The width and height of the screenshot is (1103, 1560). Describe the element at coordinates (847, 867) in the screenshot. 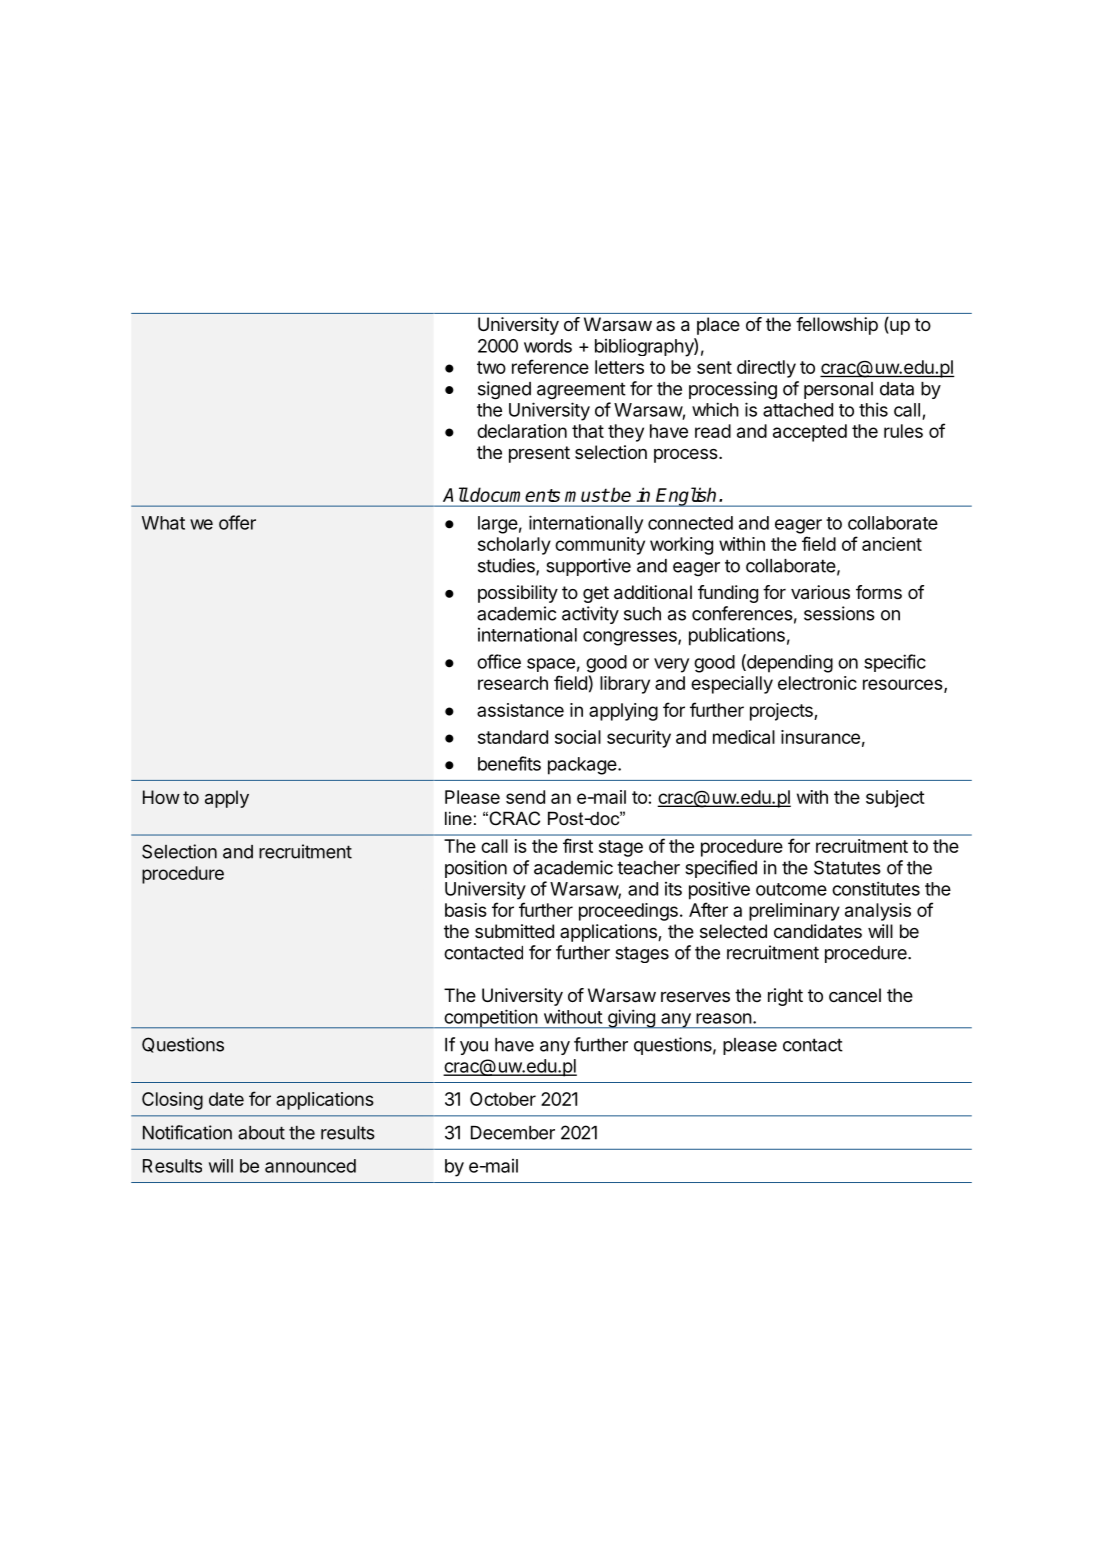

I see `Statutes` at that location.
